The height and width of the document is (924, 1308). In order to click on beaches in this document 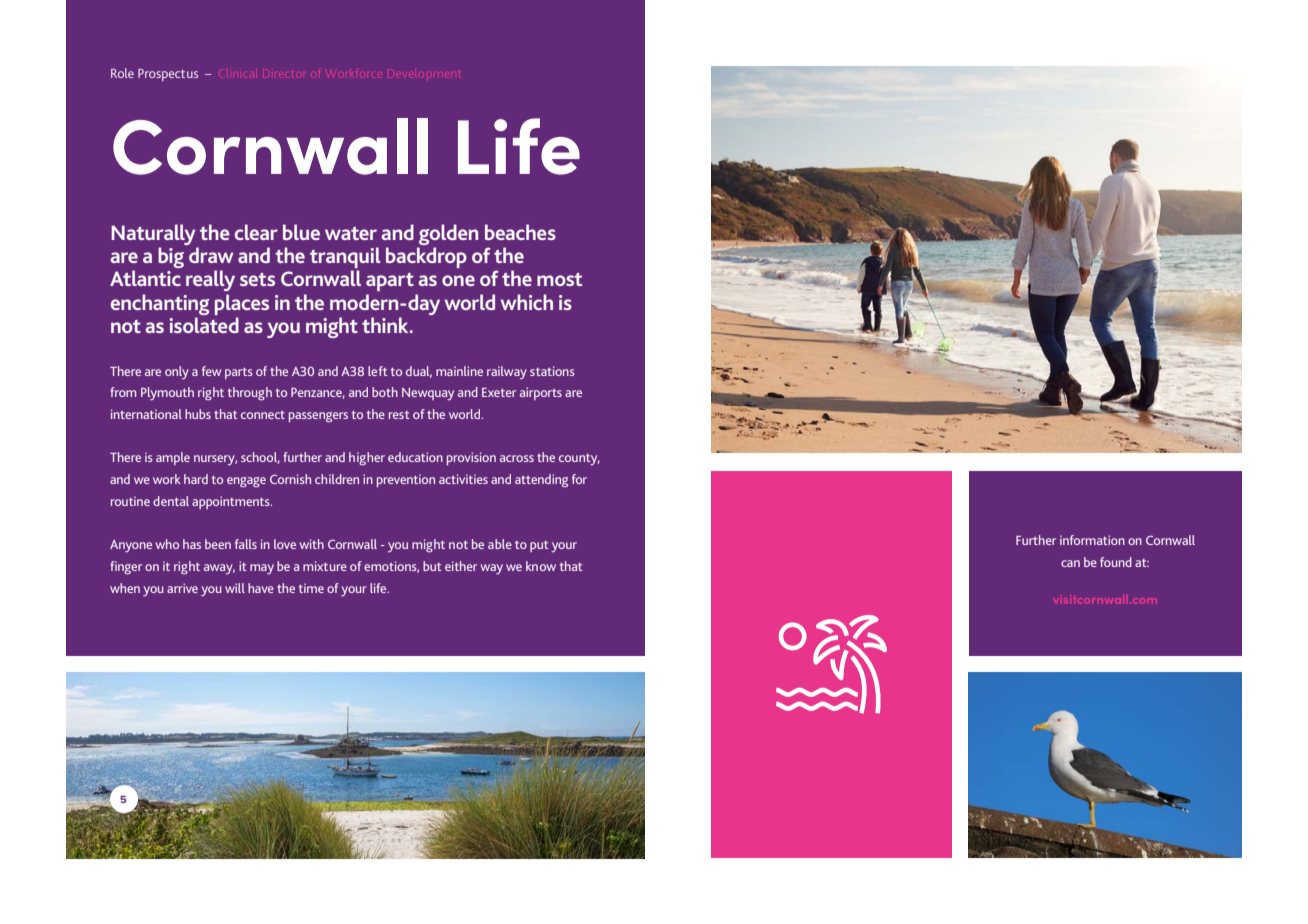, I will do `click(520, 232)`.
